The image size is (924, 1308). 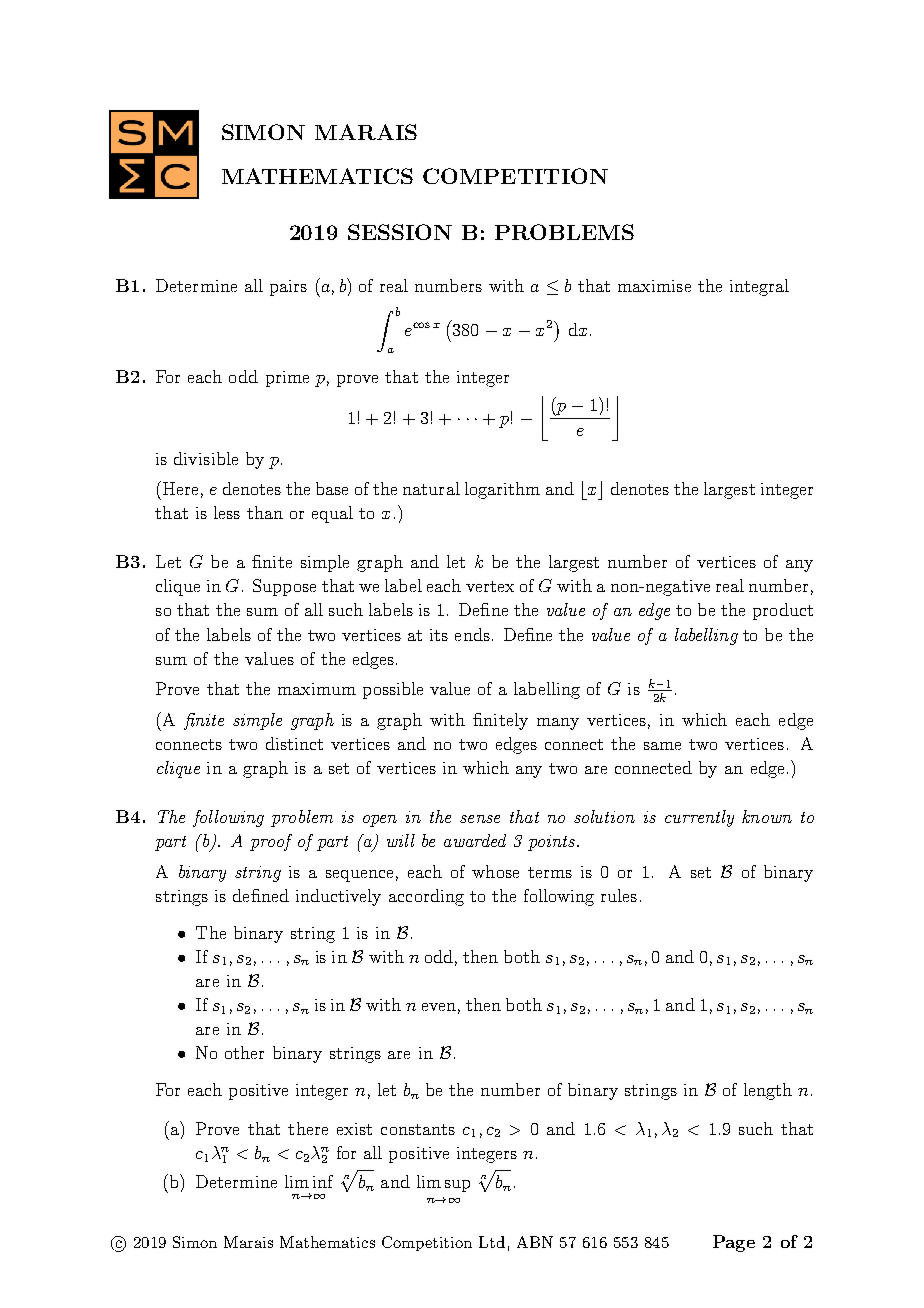 I want to click on pairs, so click(x=288, y=288).
